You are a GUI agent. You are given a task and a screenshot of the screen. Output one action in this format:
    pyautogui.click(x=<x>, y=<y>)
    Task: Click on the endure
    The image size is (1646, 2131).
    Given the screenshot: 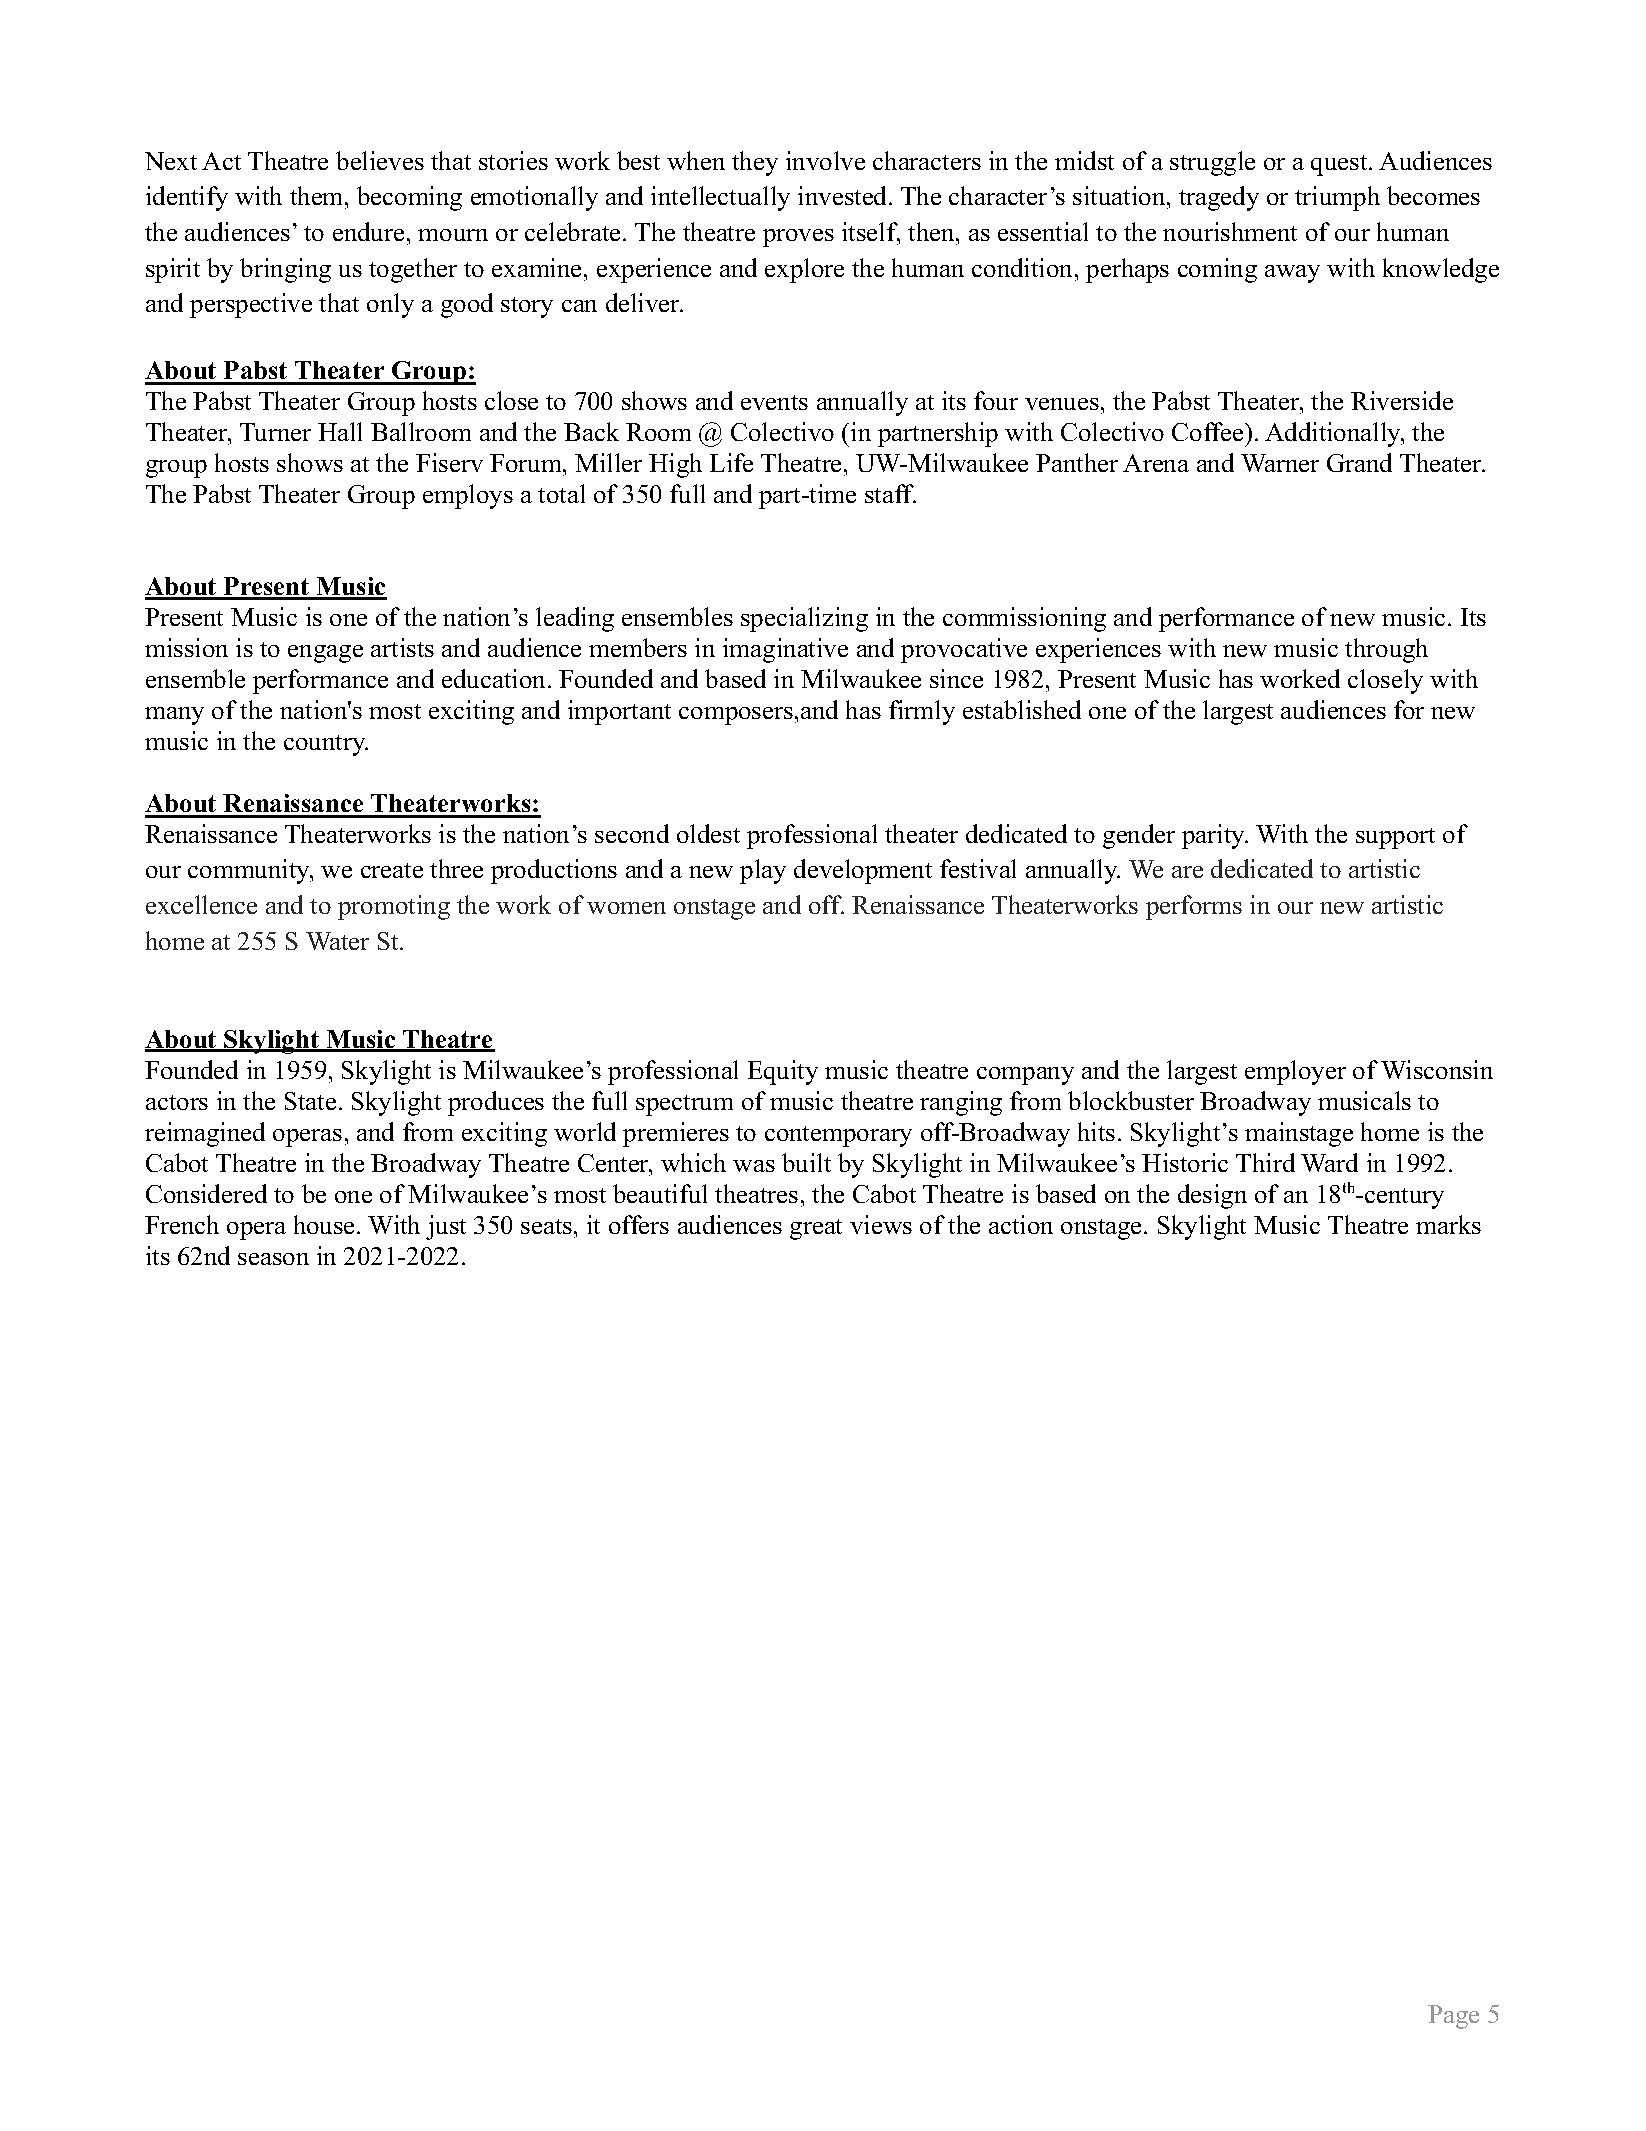 What is the action you would take?
    pyautogui.click(x=368, y=231)
